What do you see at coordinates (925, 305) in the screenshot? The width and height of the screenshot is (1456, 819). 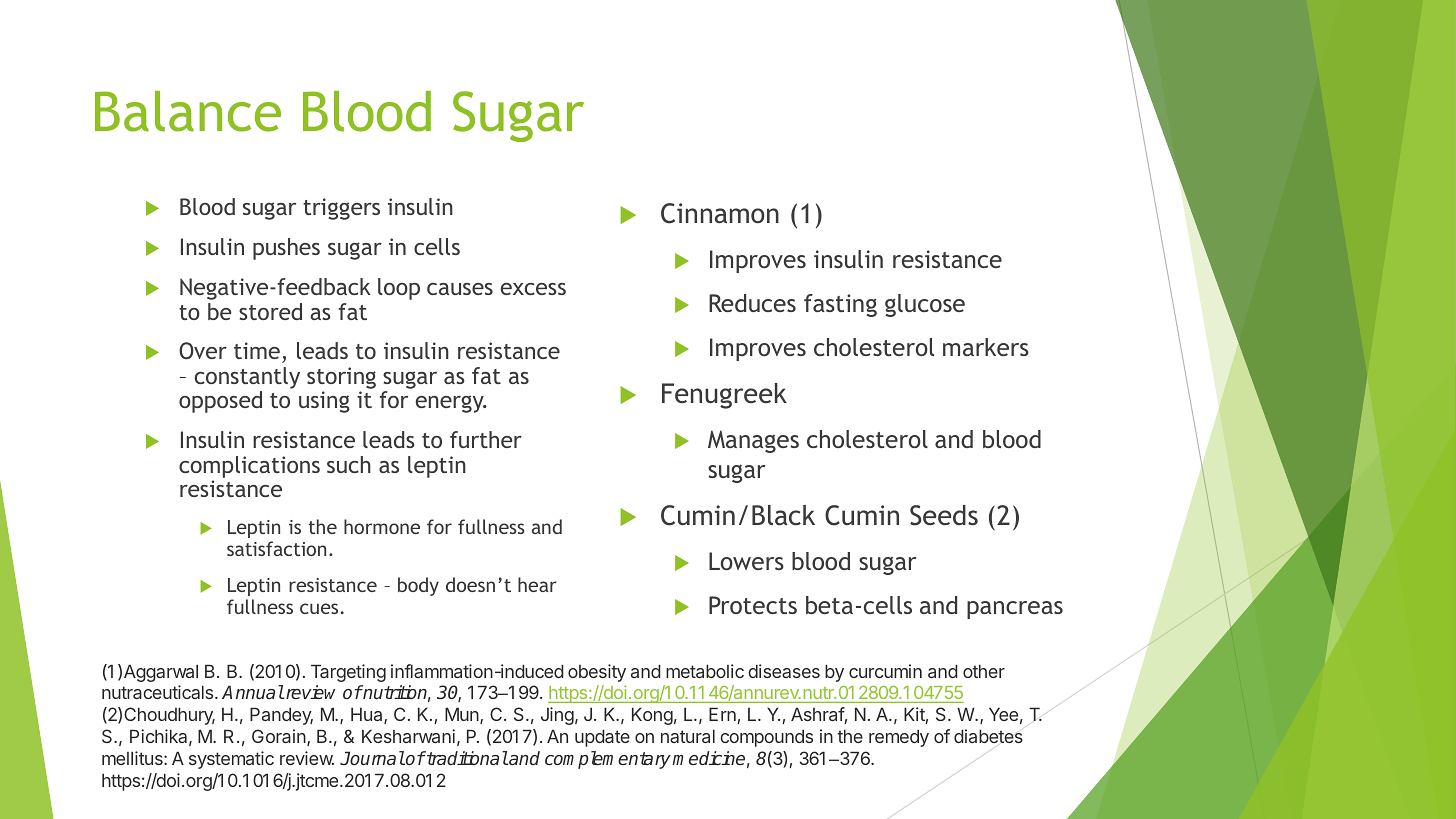 I see `glucose` at bounding box center [925, 305].
